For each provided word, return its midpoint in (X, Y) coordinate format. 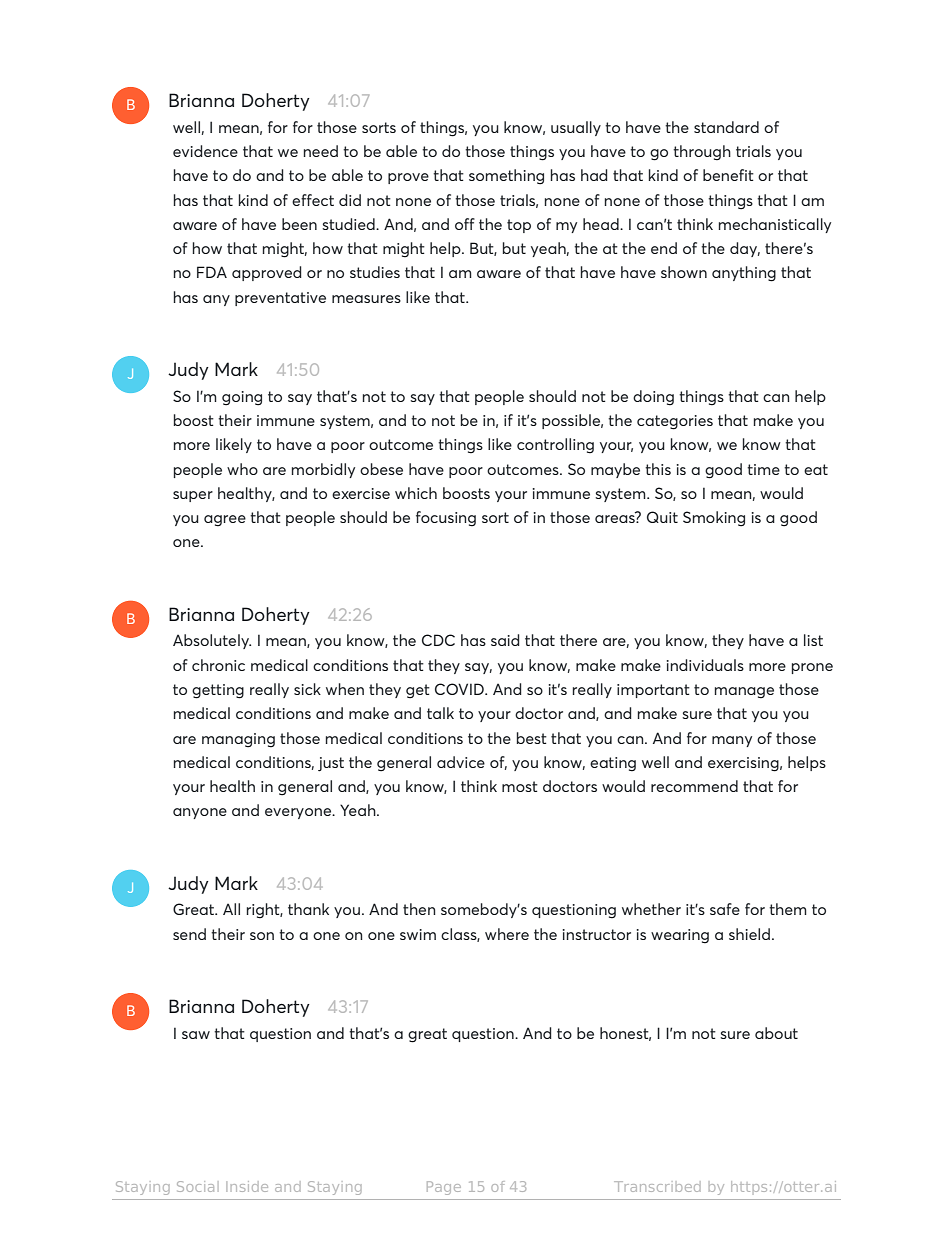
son (262, 936)
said (505, 640)
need (320, 151)
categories (675, 422)
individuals (705, 665)
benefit (728, 175)
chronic (218, 665)
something (506, 177)
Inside (247, 1186)
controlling (555, 446)
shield (749, 934)
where (507, 934)
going (242, 398)
